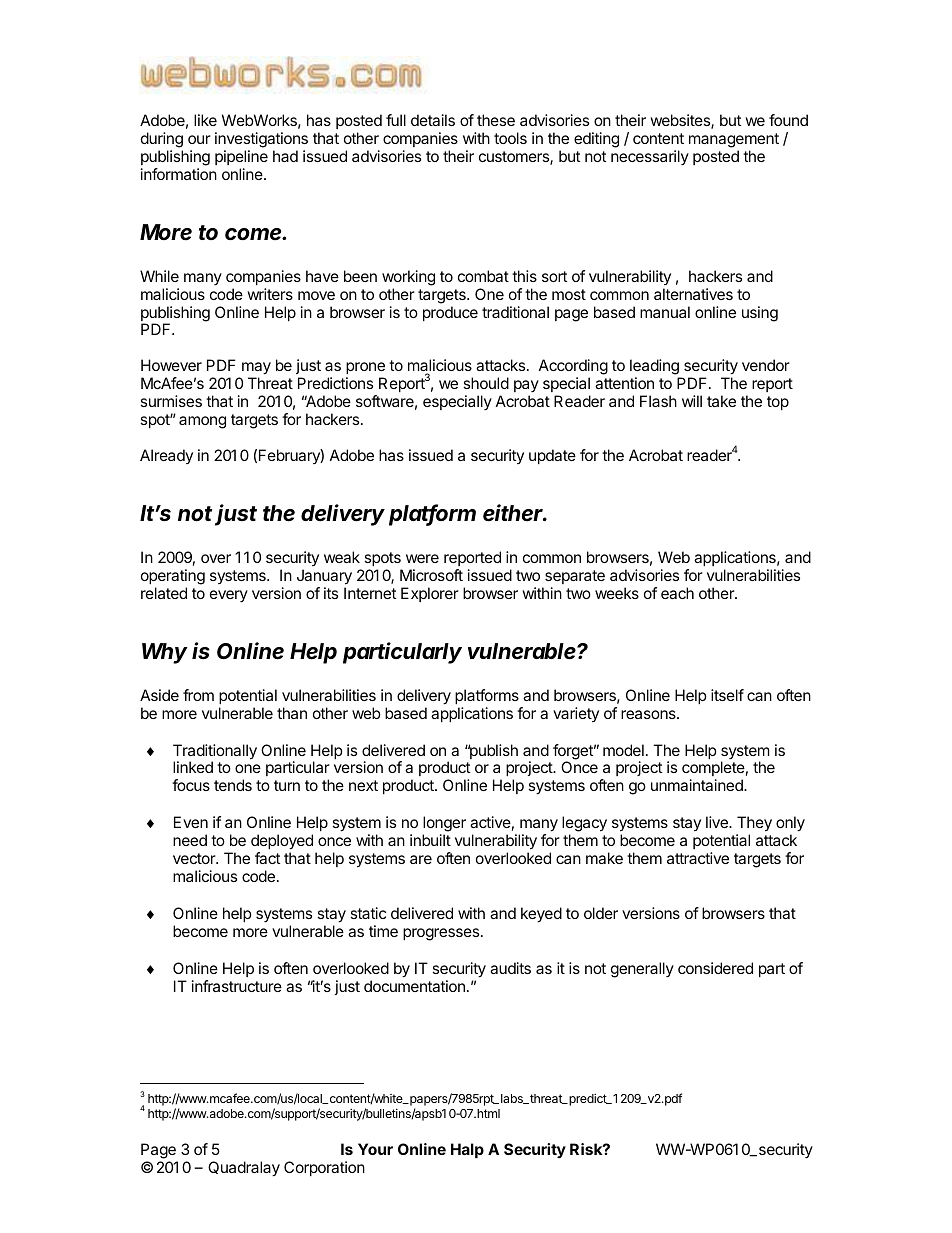  What do you see at coordinates (734, 140) in the screenshot?
I see `management` at bounding box center [734, 140].
